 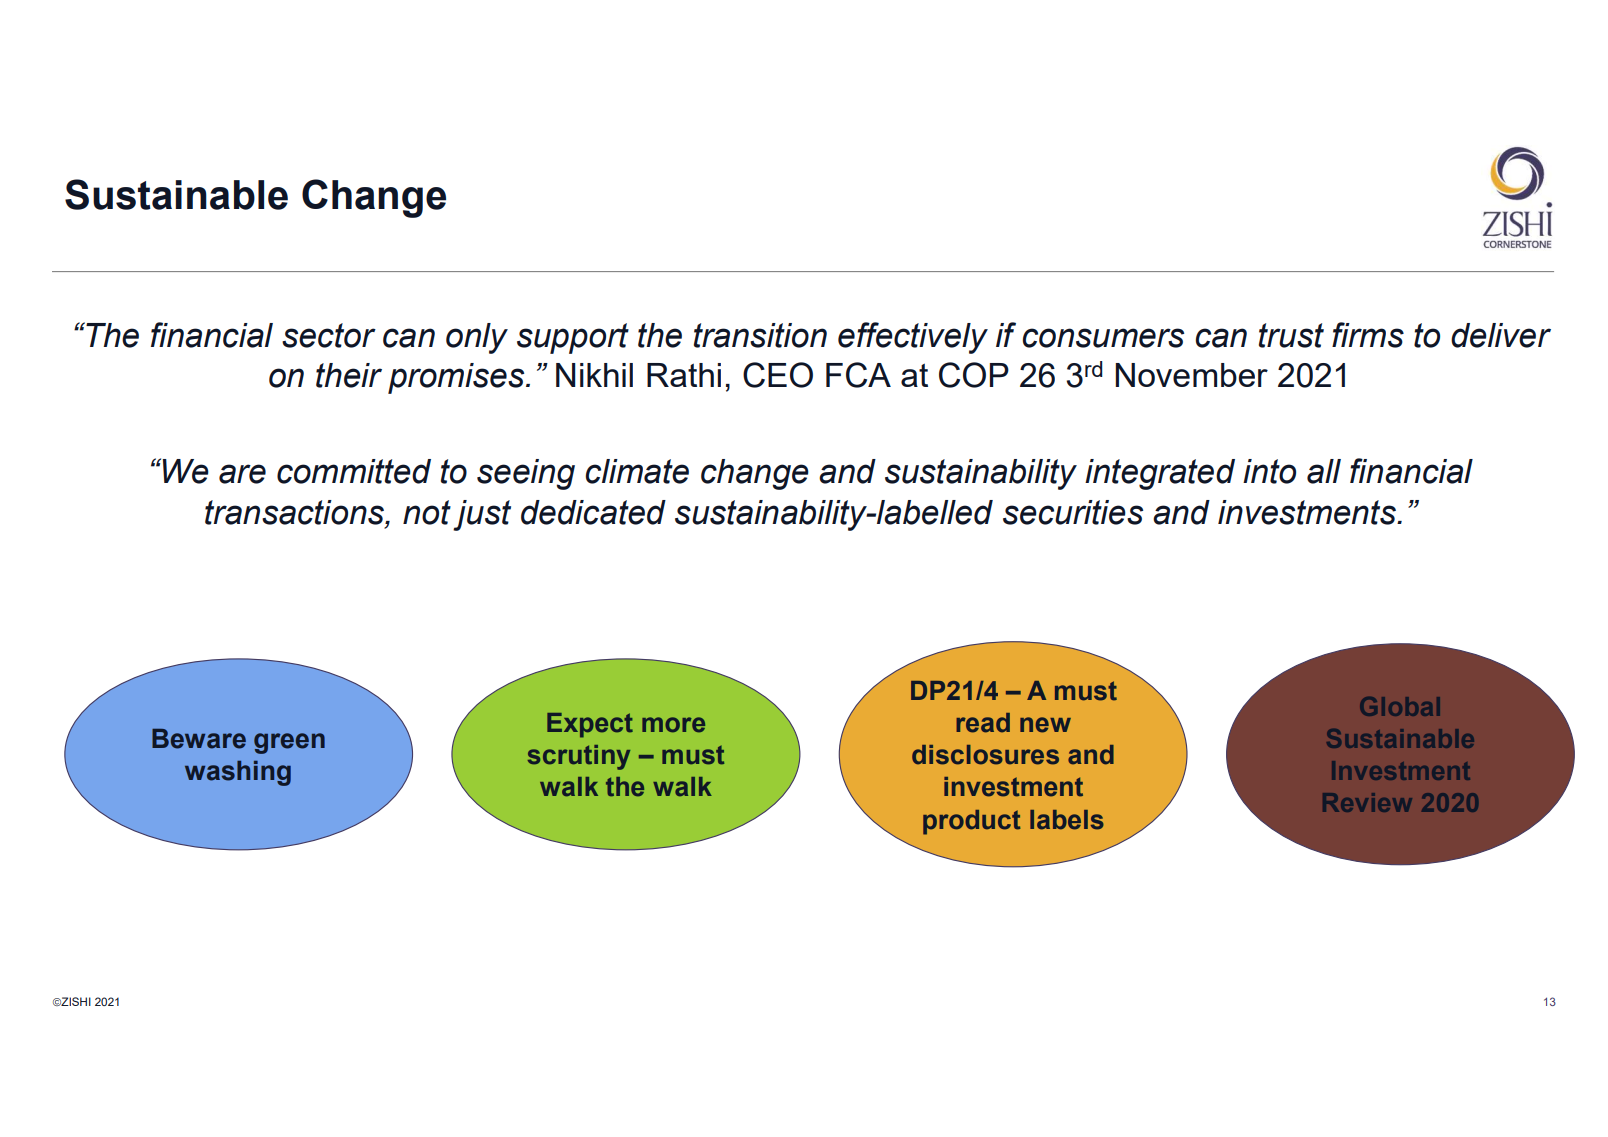 What do you see at coordinates (1368, 335) in the page?
I see `firms` at bounding box center [1368, 335].
